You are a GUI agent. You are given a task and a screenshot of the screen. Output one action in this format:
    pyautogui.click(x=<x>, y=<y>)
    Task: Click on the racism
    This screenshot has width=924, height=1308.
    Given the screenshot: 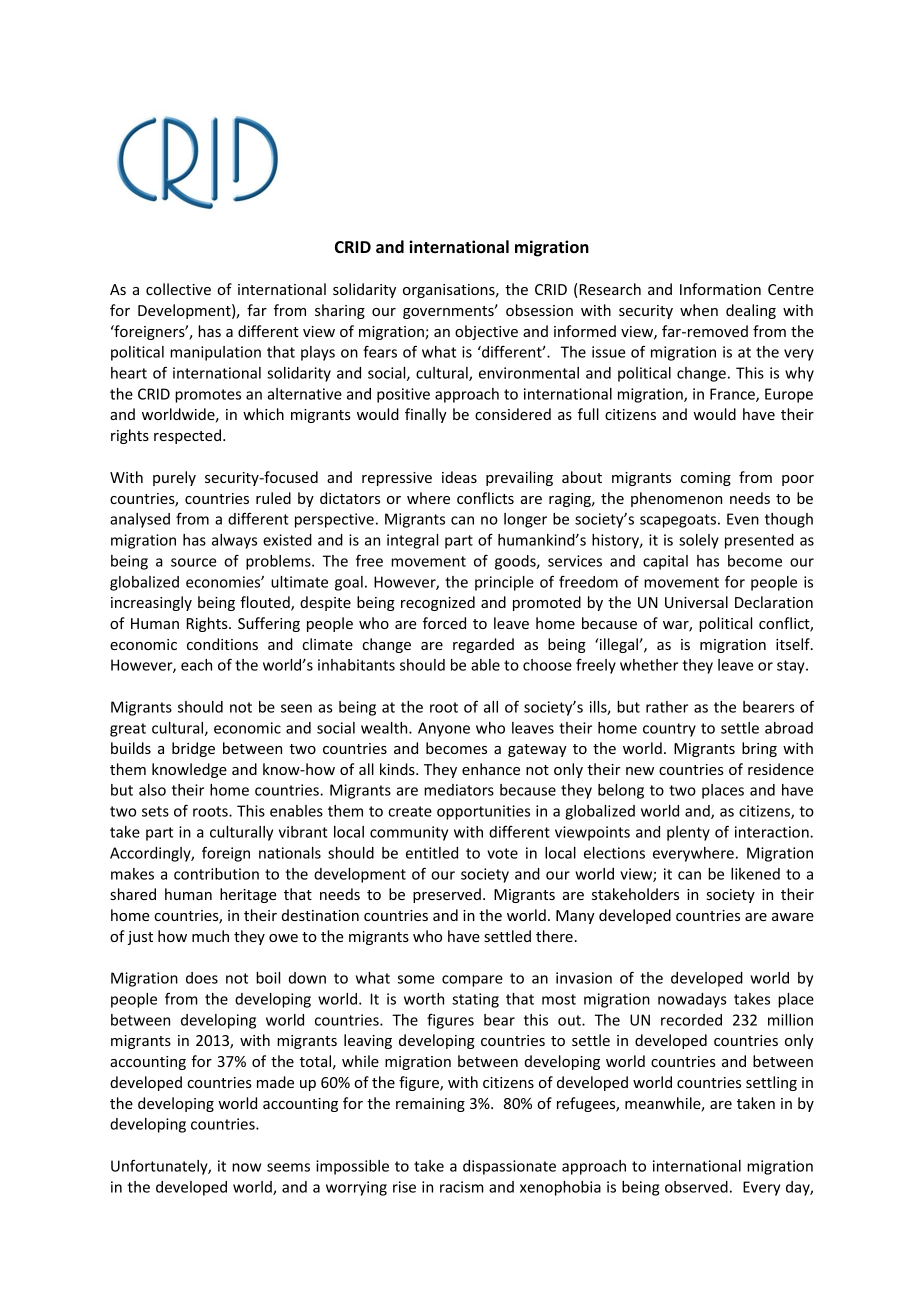 What is the action you would take?
    pyautogui.click(x=462, y=1187)
